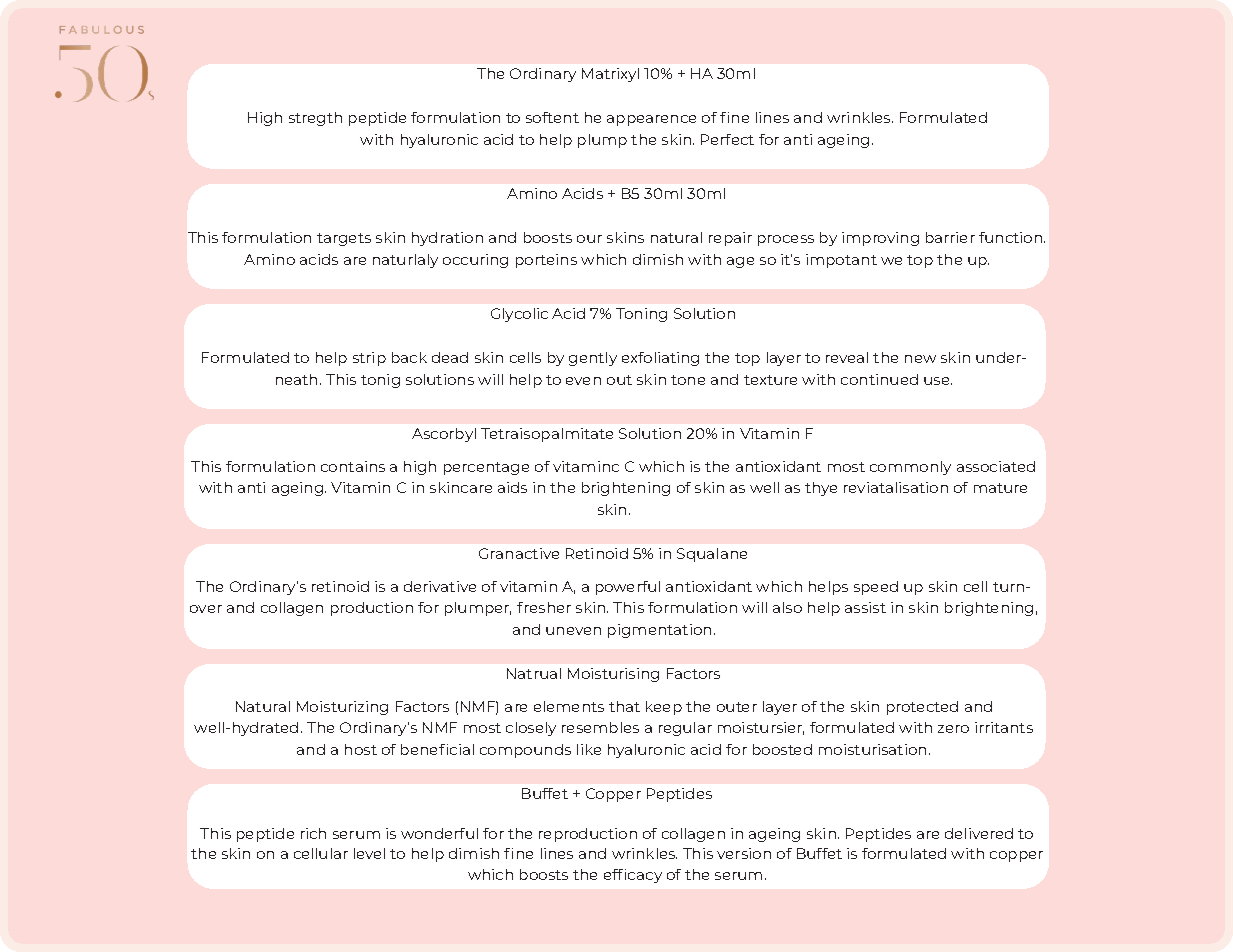  What do you see at coordinates (475, 261) in the screenshot?
I see `occuring` at bounding box center [475, 261].
